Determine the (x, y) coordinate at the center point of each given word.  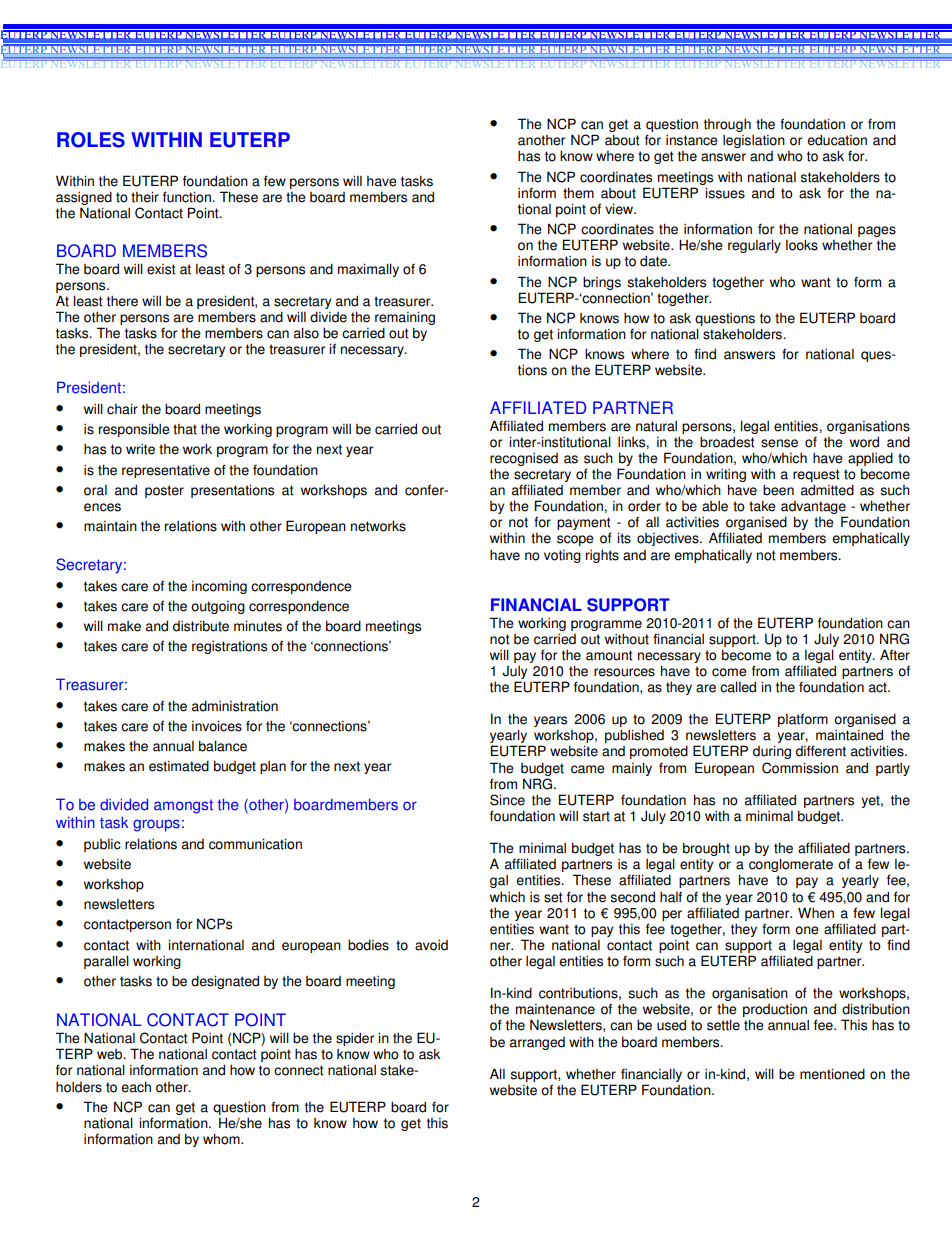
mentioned (832, 1074)
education (837, 140)
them (578, 193)
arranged (537, 1043)
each (136, 1087)
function (188, 197)
